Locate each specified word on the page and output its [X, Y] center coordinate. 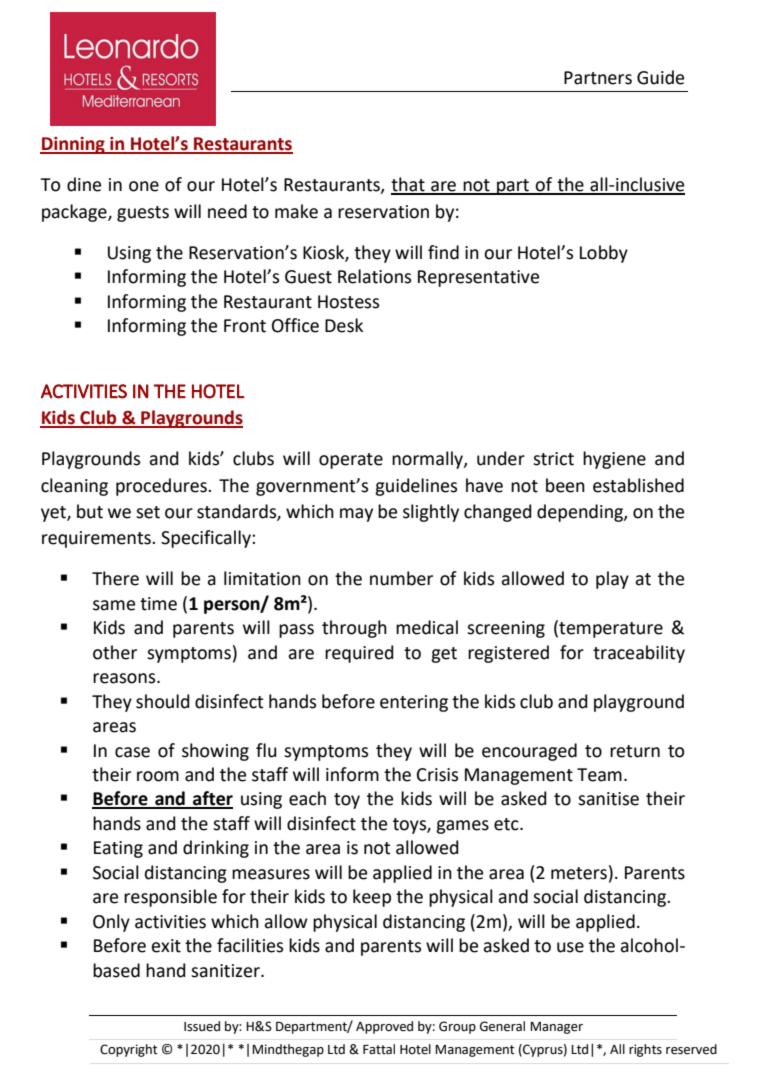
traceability [639, 654]
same [114, 605]
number [401, 578]
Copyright [128, 1050]
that [409, 185]
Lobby [604, 254]
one [144, 186]
